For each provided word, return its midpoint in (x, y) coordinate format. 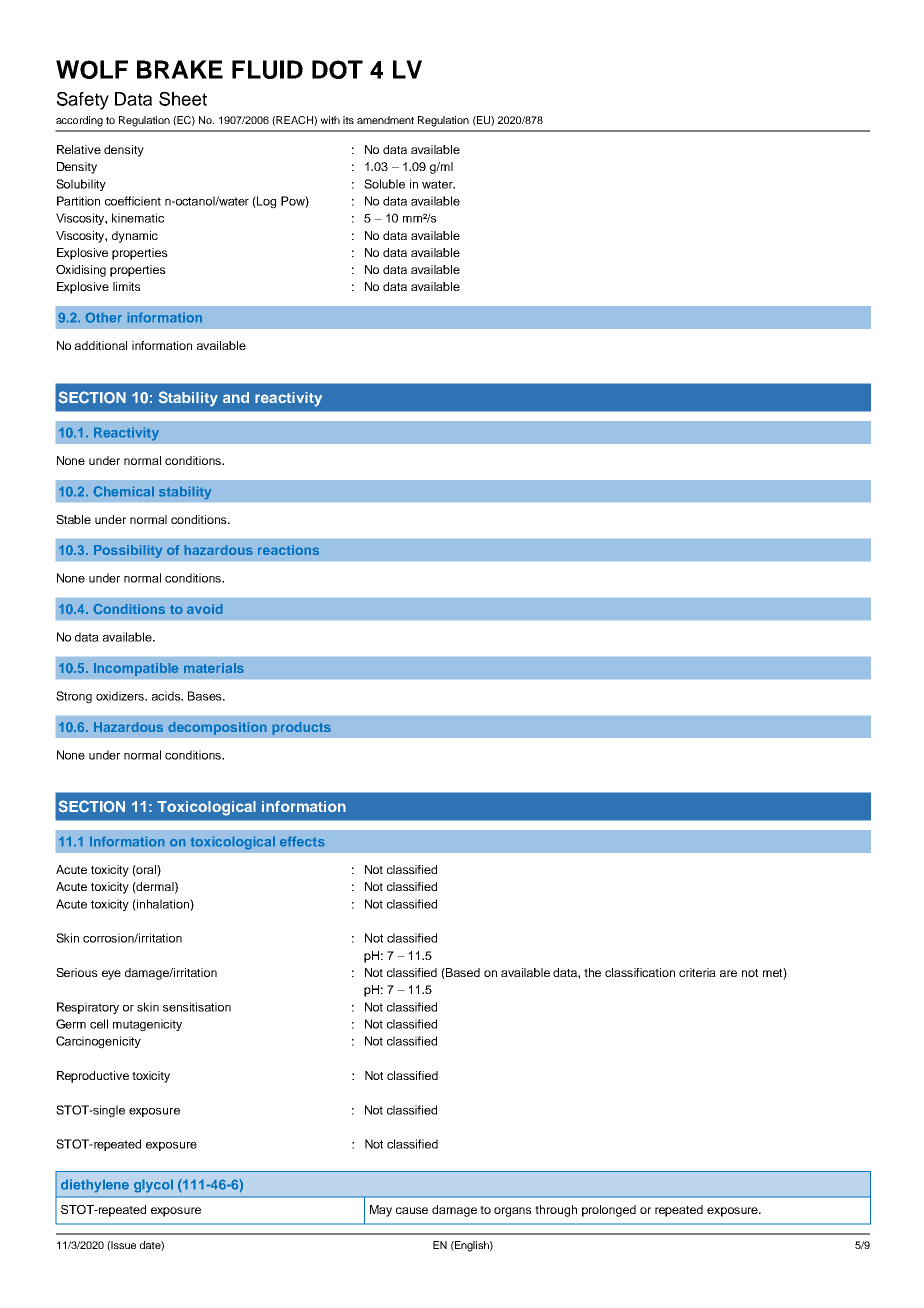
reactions (288, 550)
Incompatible (136, 669)
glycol (153, 1186)
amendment (385, 120)
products (301, 728)
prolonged (609, 1211)
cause (412, 1210)
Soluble (384, 184)
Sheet (183, 99)
